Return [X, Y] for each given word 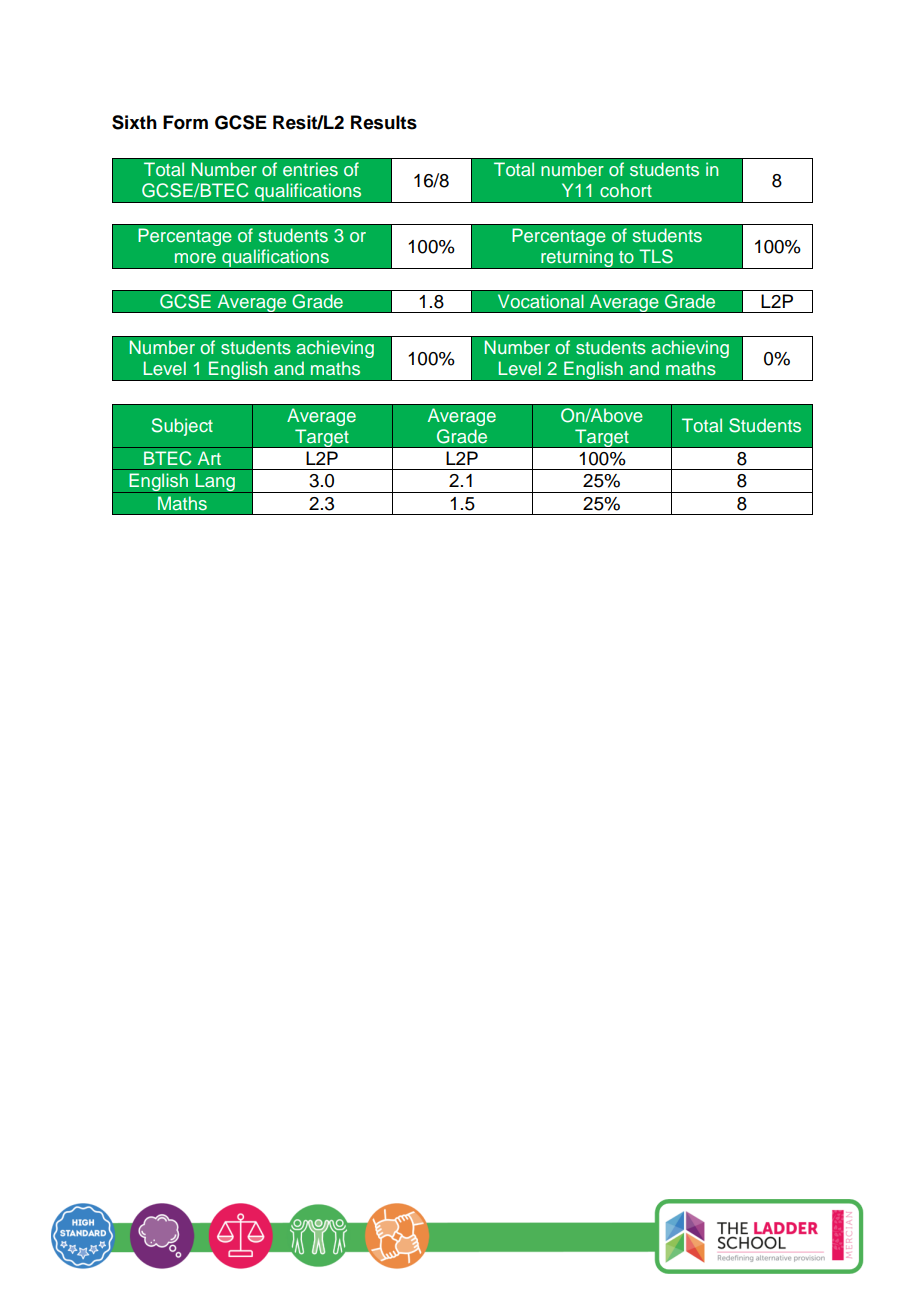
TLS [656, 256]
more [195, 258]
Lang [215, 483]
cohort [626, 190]
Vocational [540, 301]
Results [384, 122]
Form [185, 122]
